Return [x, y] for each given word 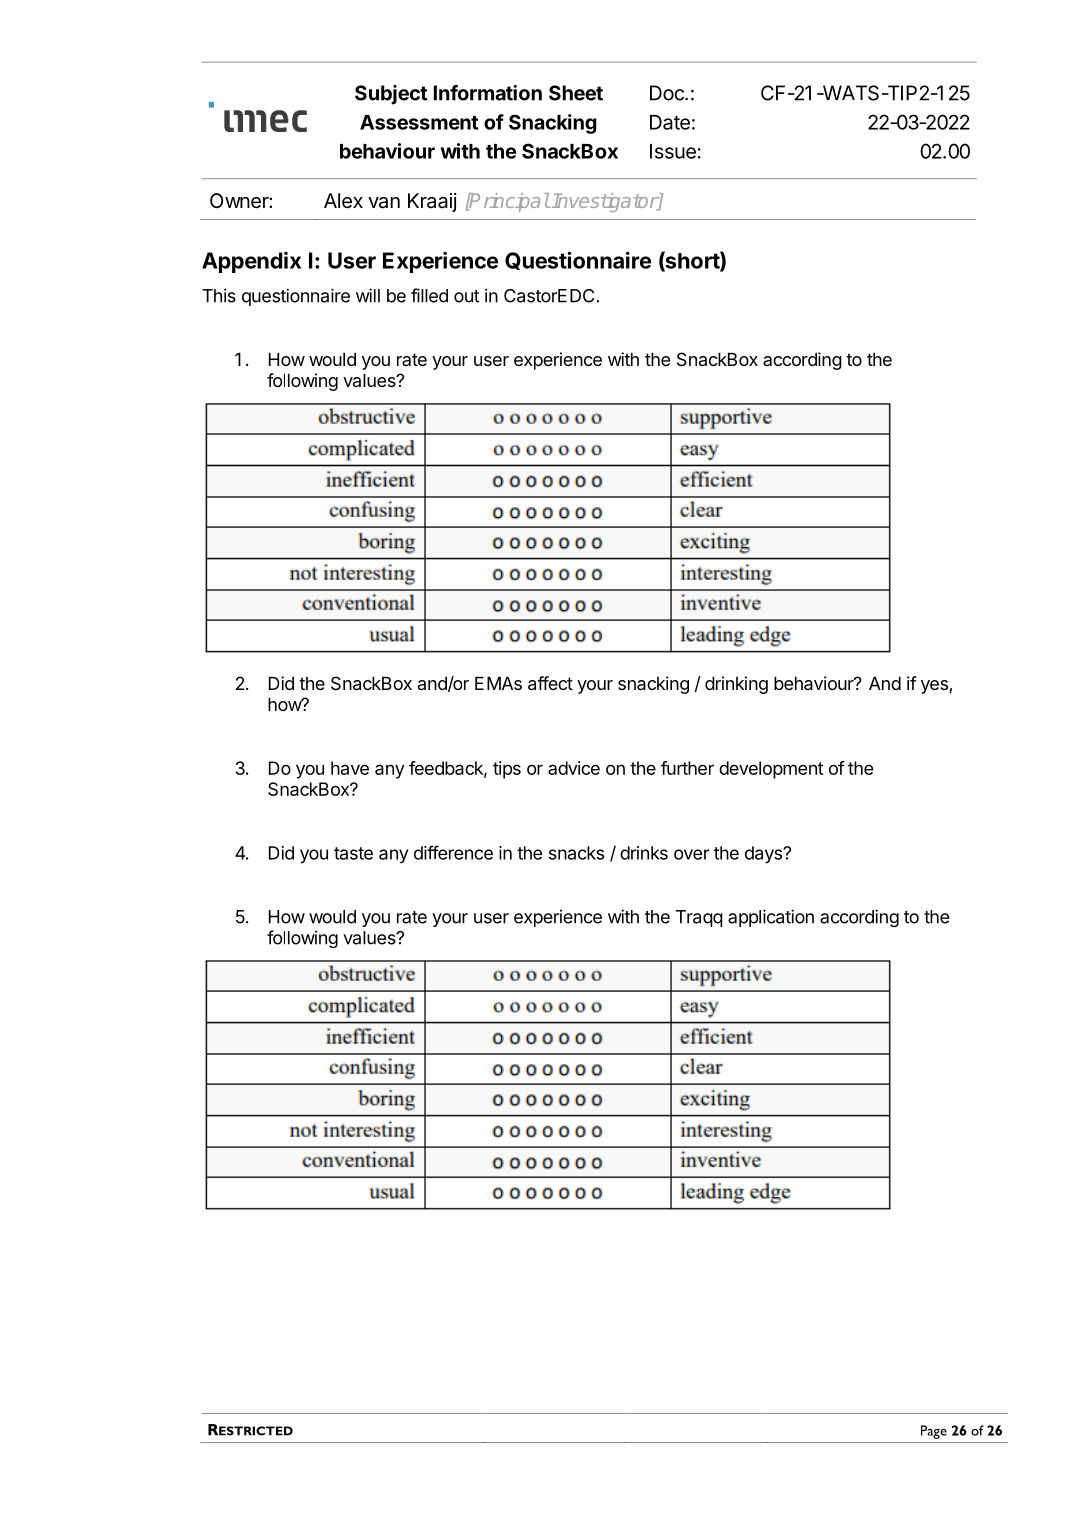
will [368, 295]
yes [935, 687]
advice [574, 768]
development [771, 770]
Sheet [576, 93]
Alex [343, 201]
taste [353, 853]
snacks [576, 853]
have [350, 768]
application [771, 918]
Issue [673, 151]
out [466, 296]
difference [453, 852]
